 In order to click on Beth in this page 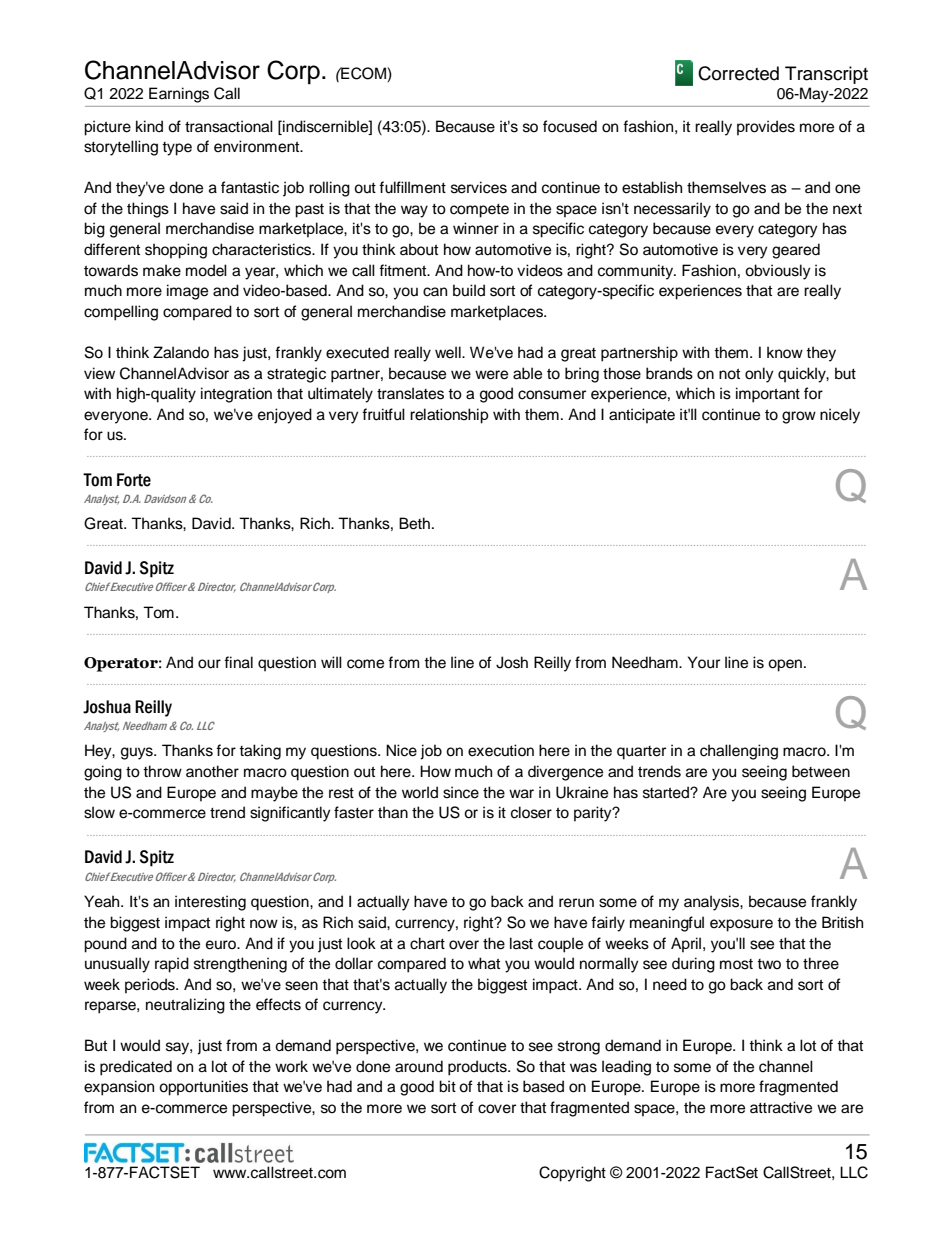, I will do `click(414, 523)`.
